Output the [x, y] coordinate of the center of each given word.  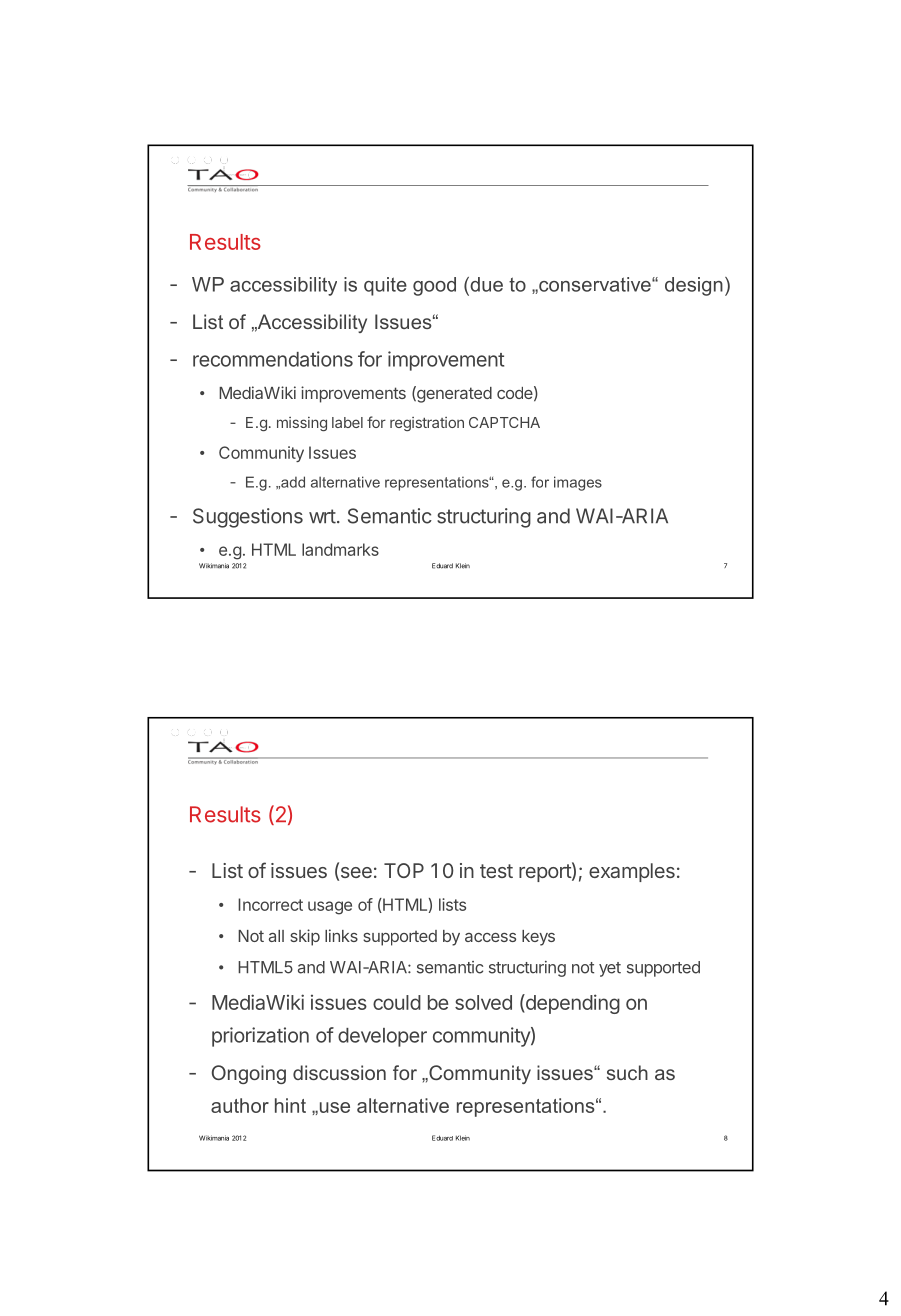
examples [632, 872]
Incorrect [270, 904]
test [496, 871]
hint [290, 1105]
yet [610, 969]
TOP [404, 870]
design [694, 286]
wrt [322, 516]
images [578, 483]
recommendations [273, 359]
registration [427, 424]
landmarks [340, 549]
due [485, 284]
